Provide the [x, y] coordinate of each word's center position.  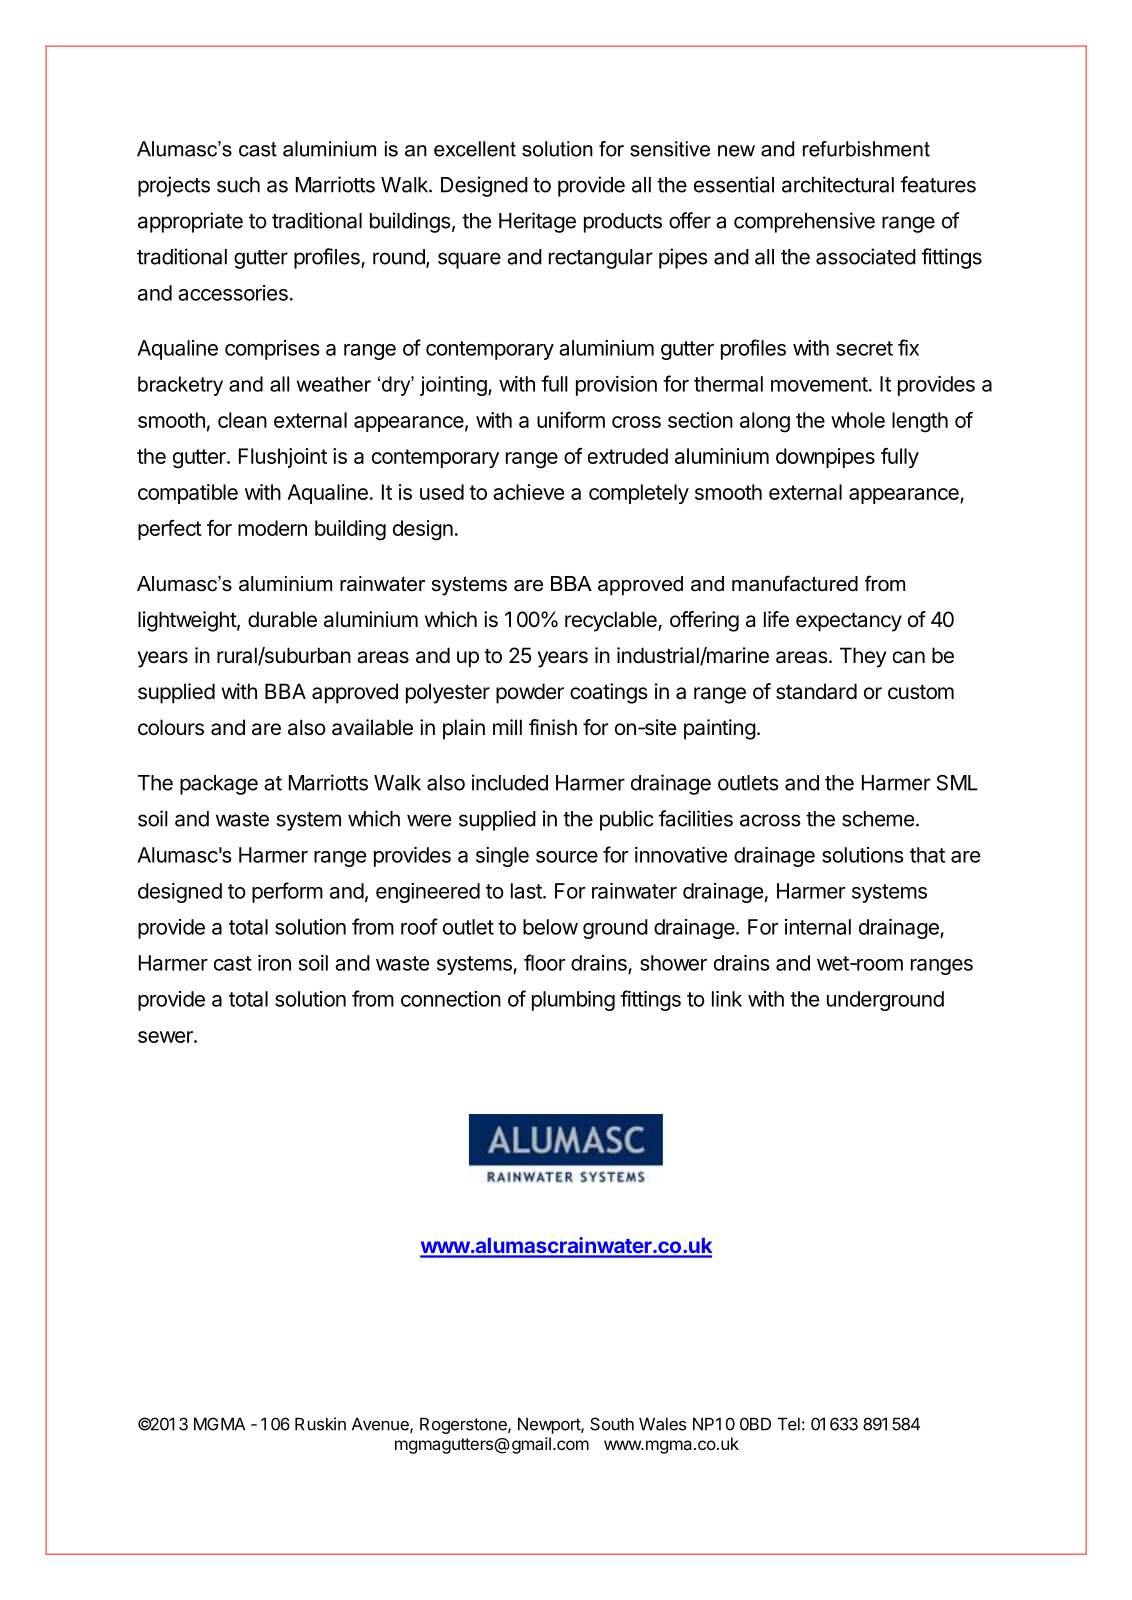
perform [287, 892]
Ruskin [320, 1424]
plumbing [573, 1001]
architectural [838, 184]
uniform [571, 419]
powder [530, 693]
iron [274, 963]
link [727, 999]
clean [242, 420]
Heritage [537, 222]
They [863, 657]
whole [858, 420]
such [238, 185]
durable [282, 619]
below [550, 927]
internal [818, 927]
